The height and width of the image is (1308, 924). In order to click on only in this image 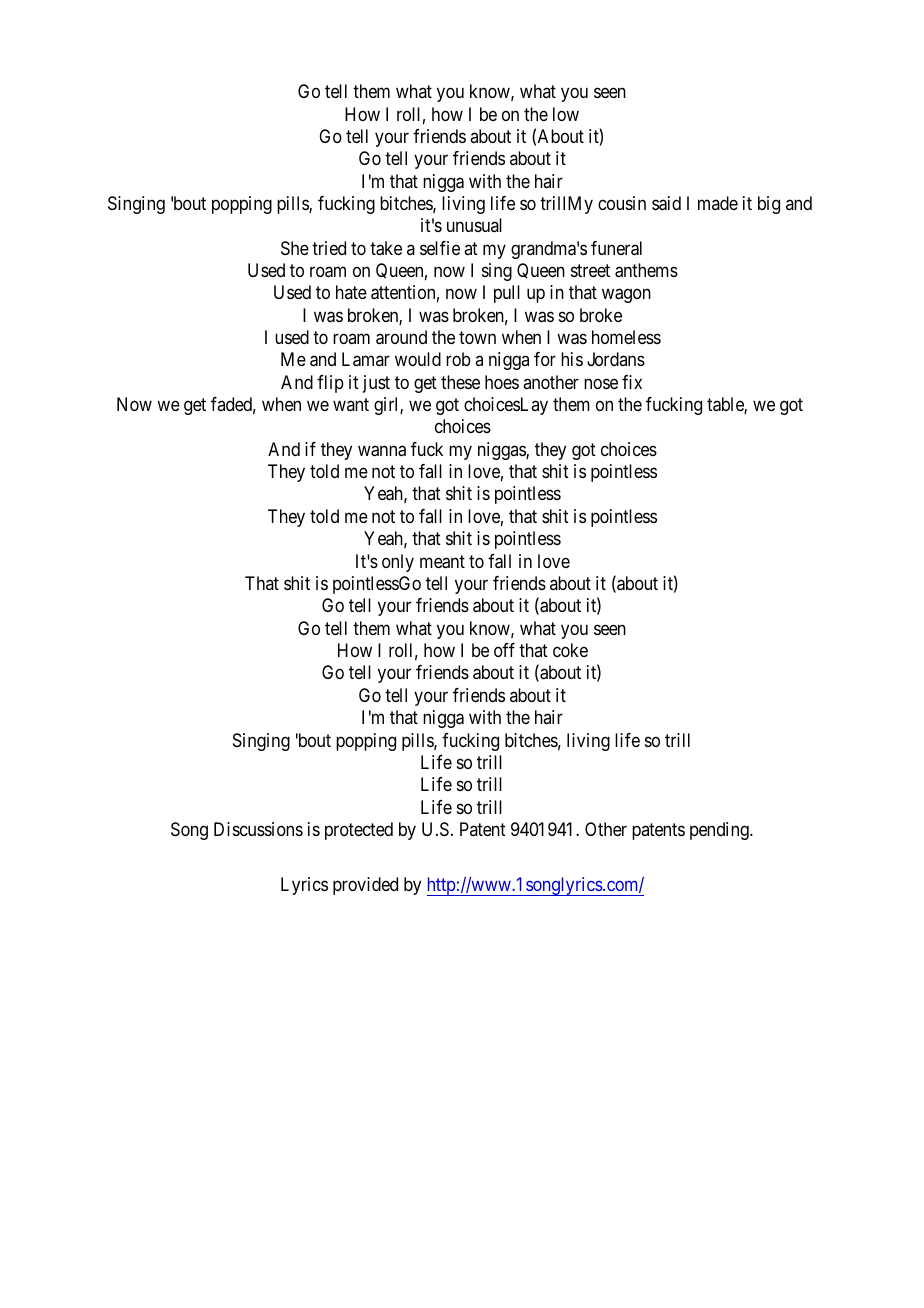, I will do `click(398, 563)`.
